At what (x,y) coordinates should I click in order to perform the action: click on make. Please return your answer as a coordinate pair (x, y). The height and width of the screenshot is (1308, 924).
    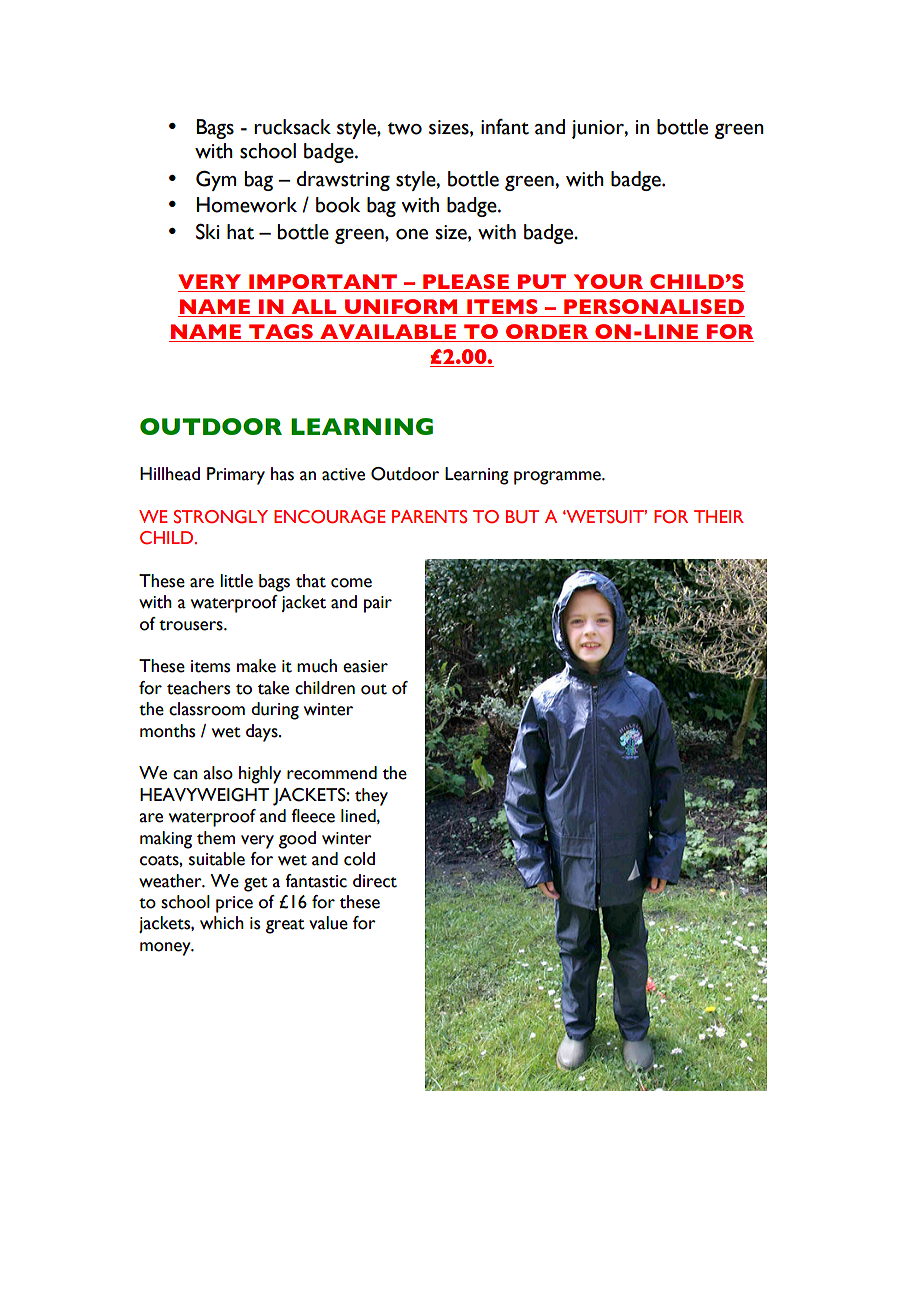
    Looking at the image, I should click on (256, 666).
